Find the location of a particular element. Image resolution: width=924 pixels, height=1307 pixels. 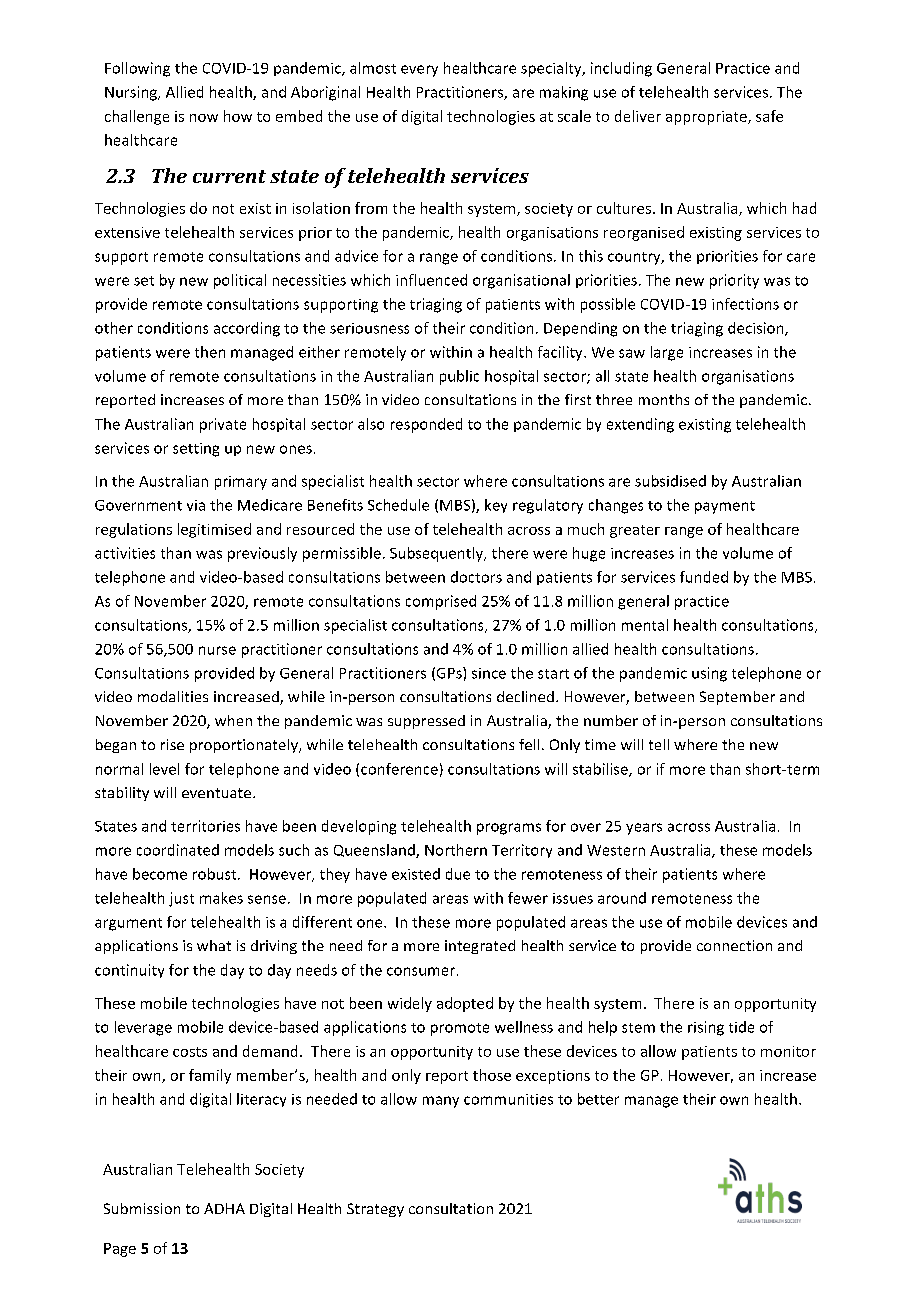

Northern is located at coordinates (456, 850).
